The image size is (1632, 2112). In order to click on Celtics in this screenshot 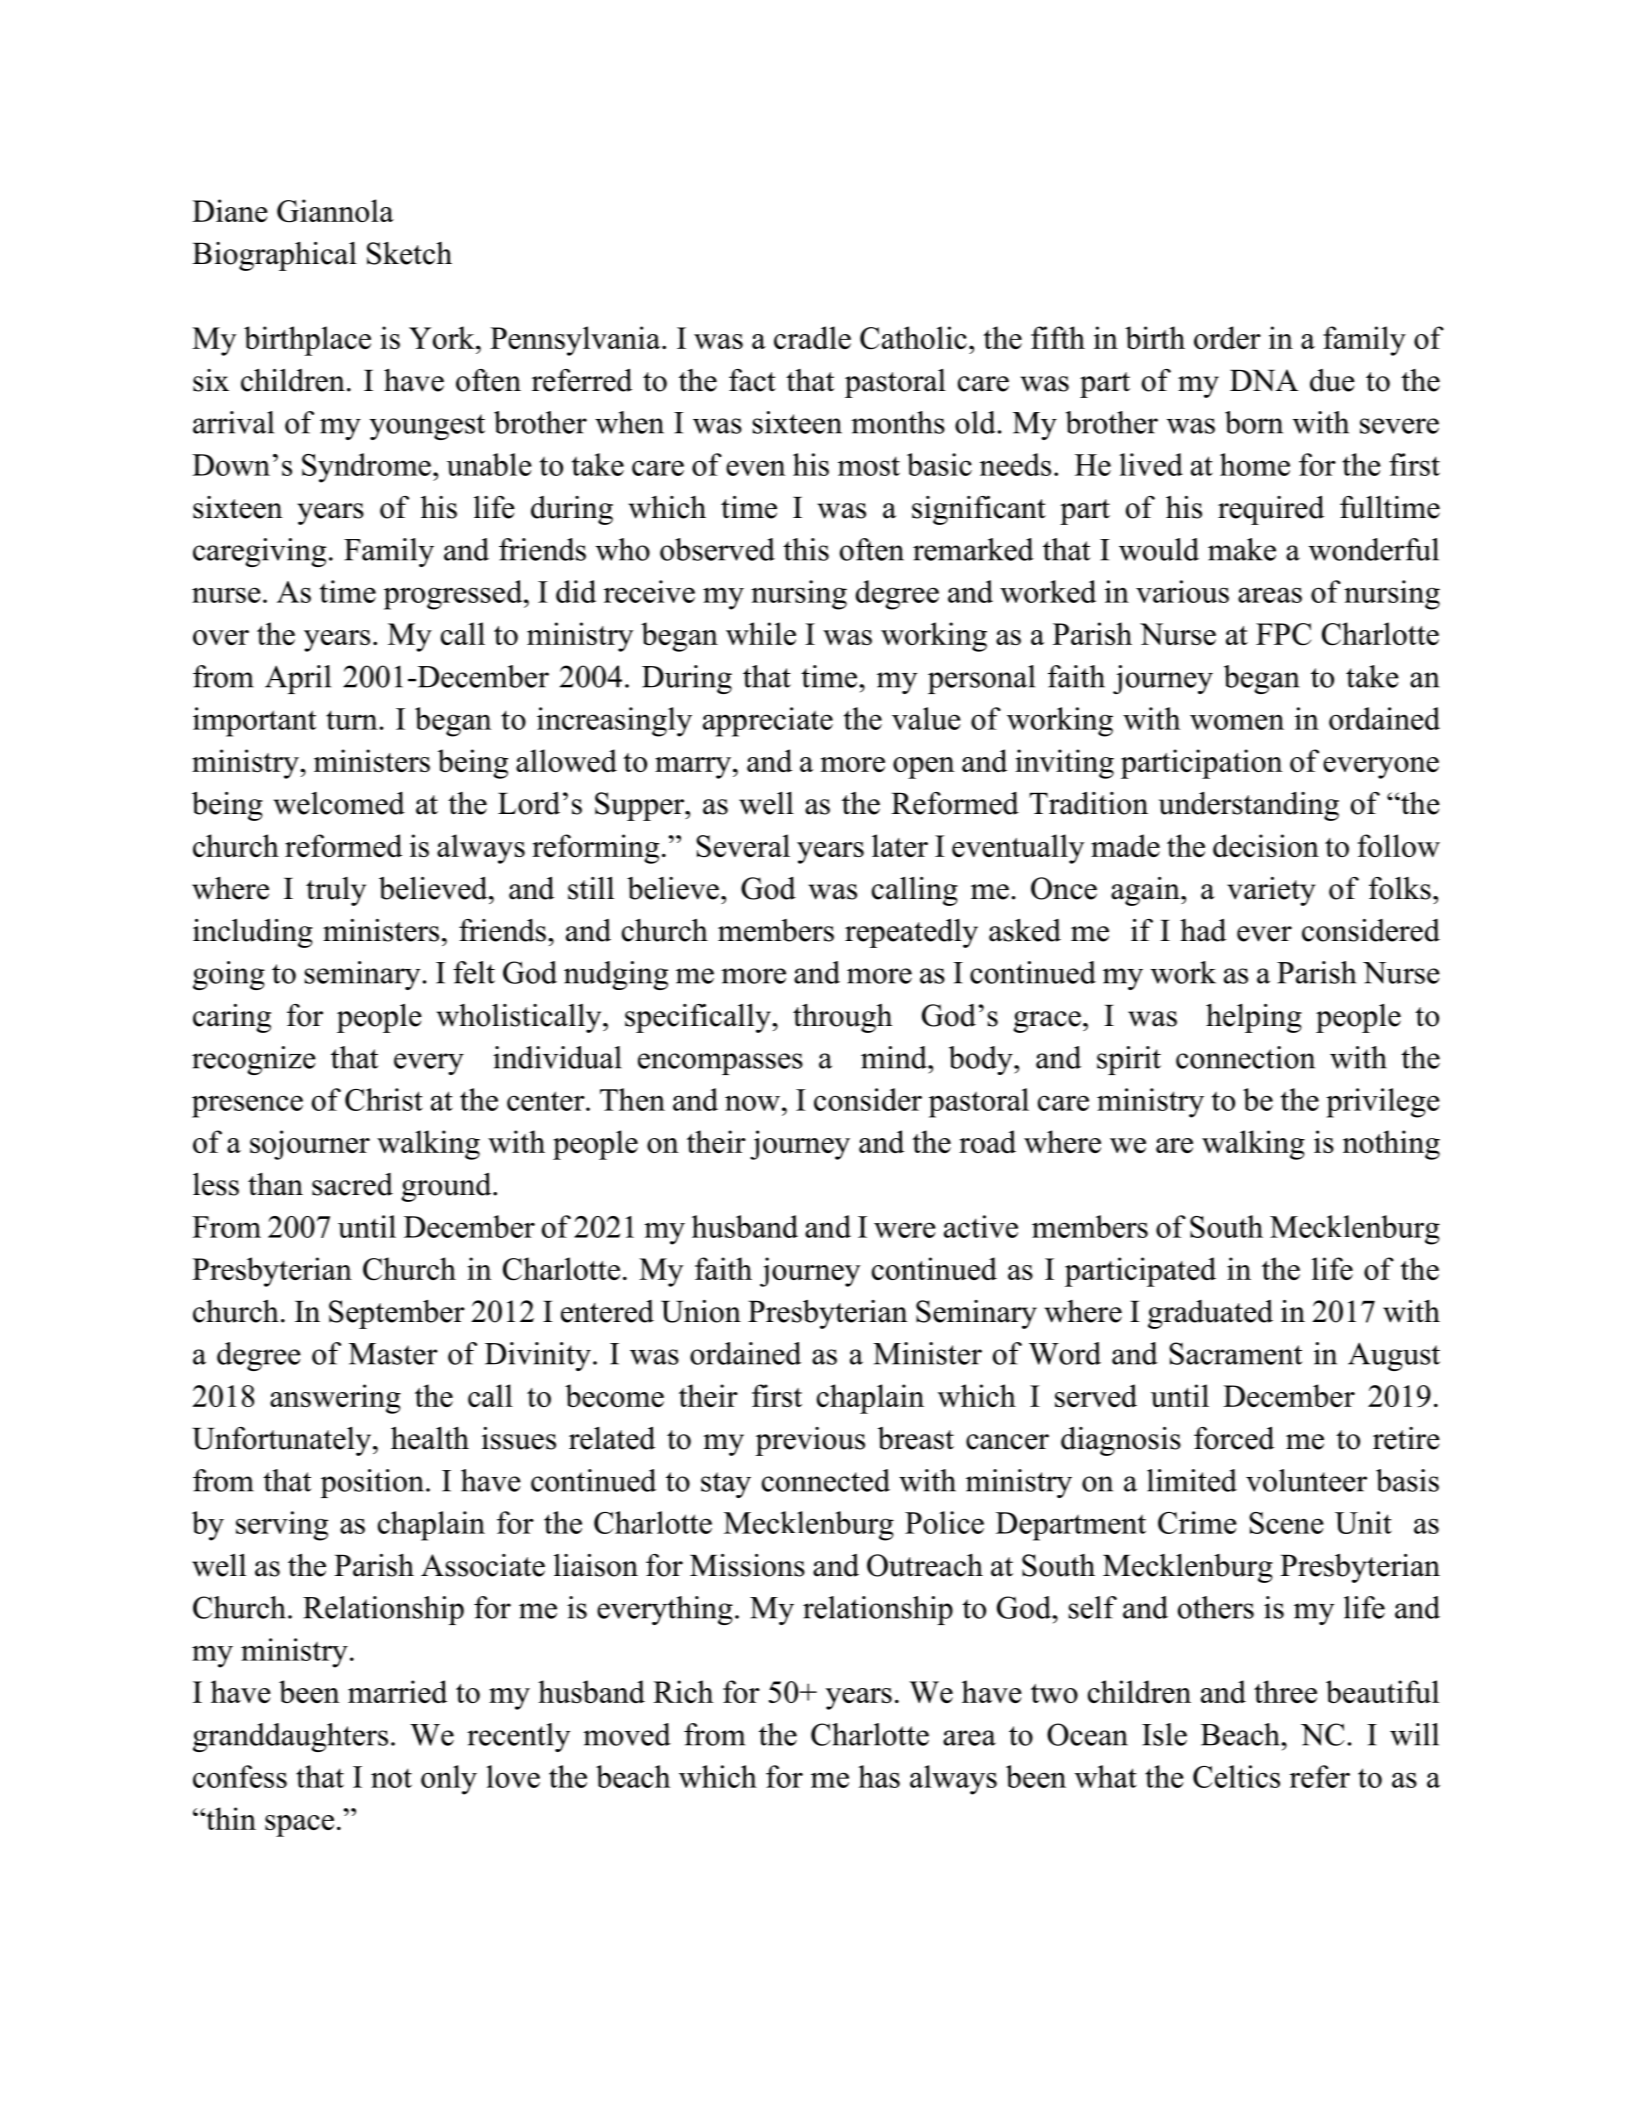, I will do `click(1236, 1776)`.
